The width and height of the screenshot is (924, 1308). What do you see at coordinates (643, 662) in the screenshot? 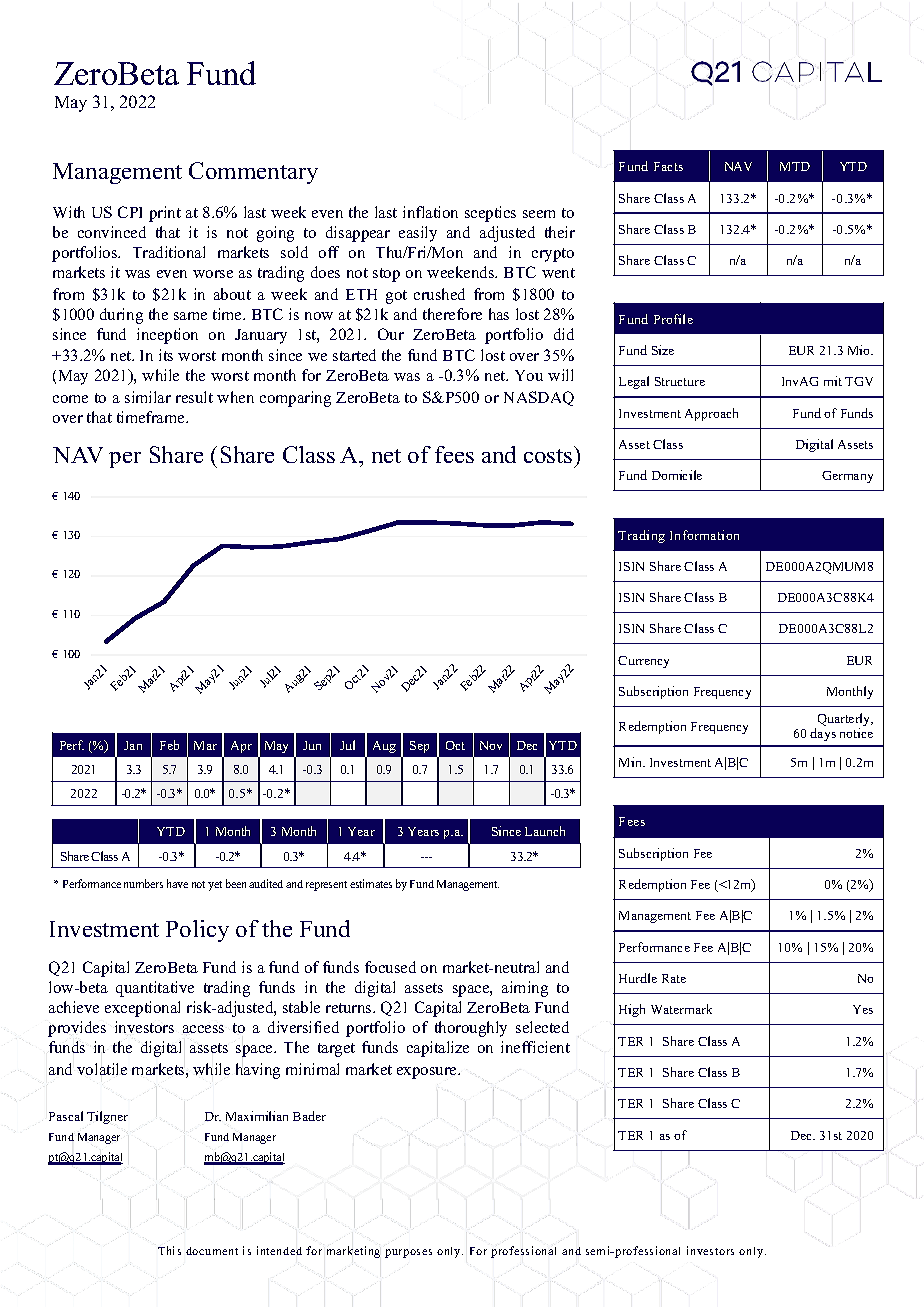
I see `Currency` at bounding box center [643, 662].
